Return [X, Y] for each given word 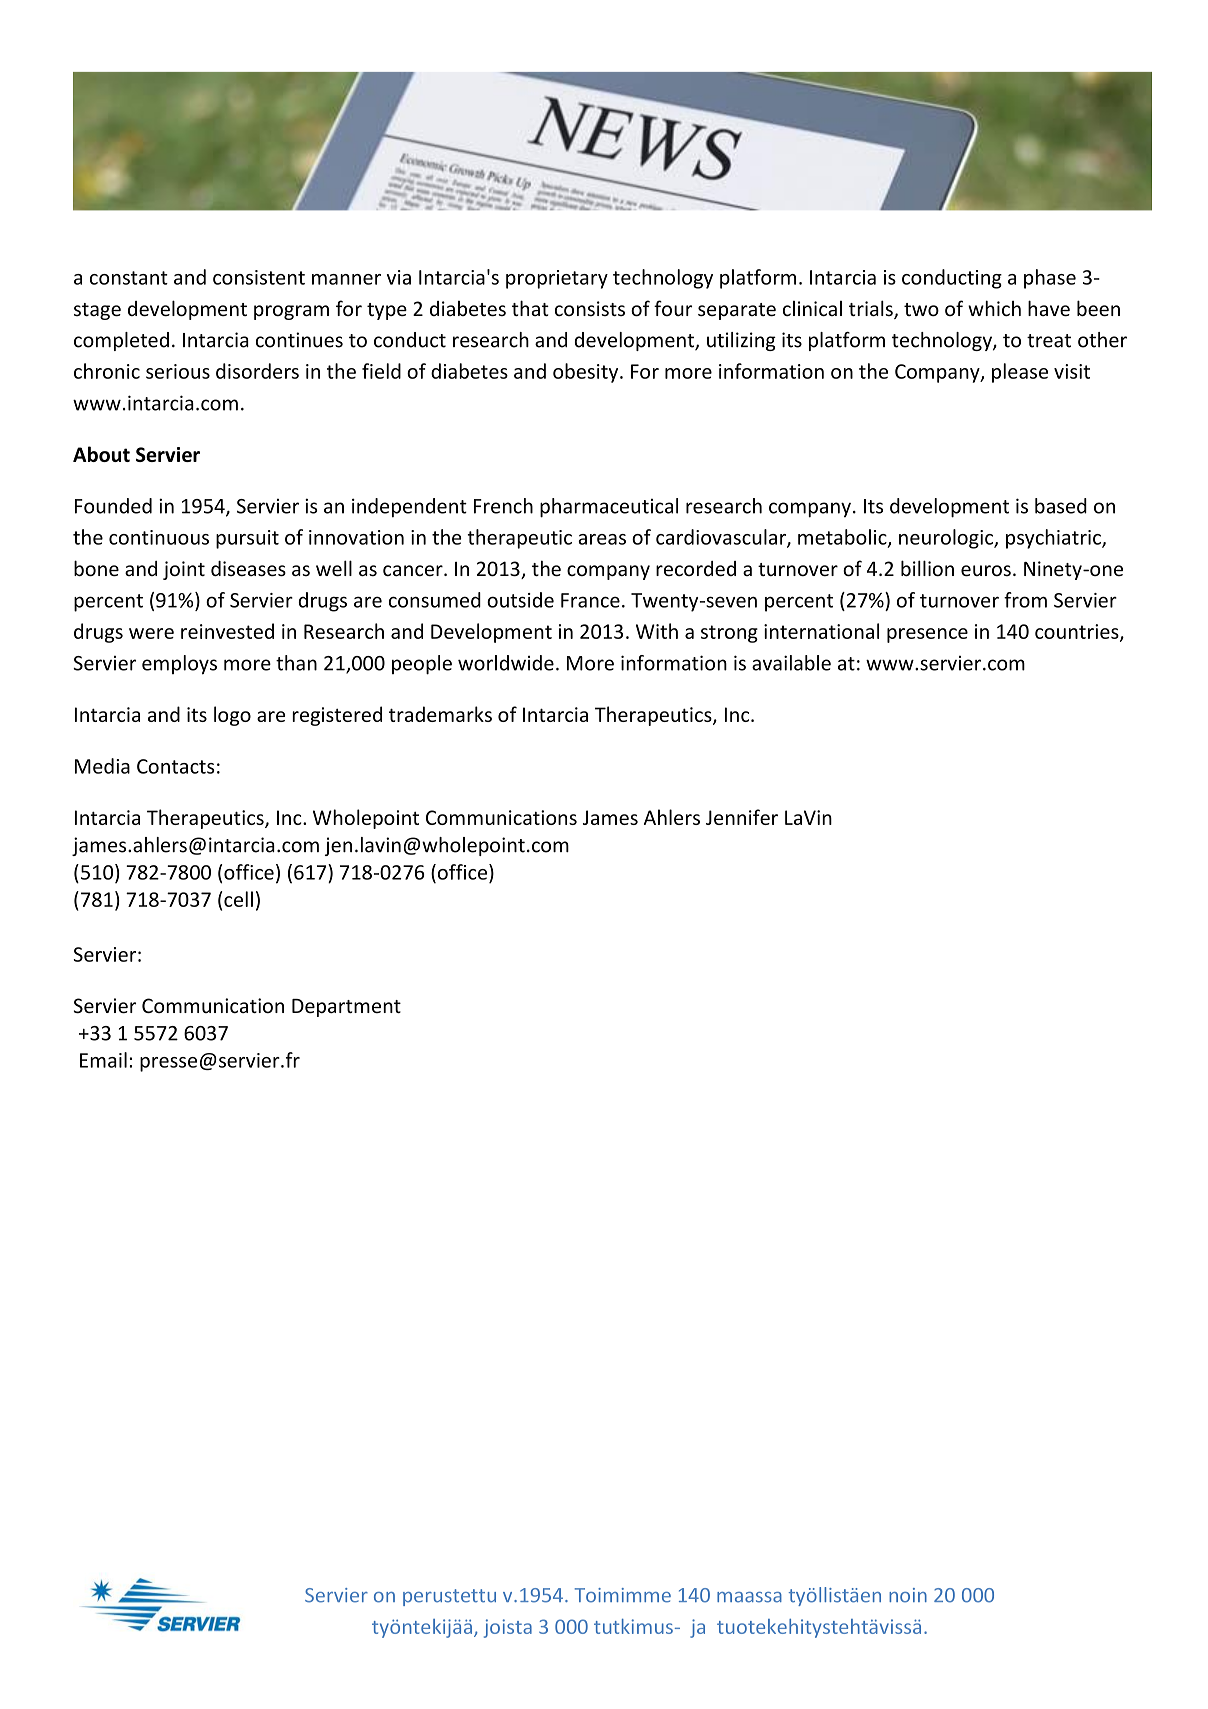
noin [908, 1595]
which [994, 308]
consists [590, 308]
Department [346, 1008]
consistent [259, 277]
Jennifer [742, 817]
